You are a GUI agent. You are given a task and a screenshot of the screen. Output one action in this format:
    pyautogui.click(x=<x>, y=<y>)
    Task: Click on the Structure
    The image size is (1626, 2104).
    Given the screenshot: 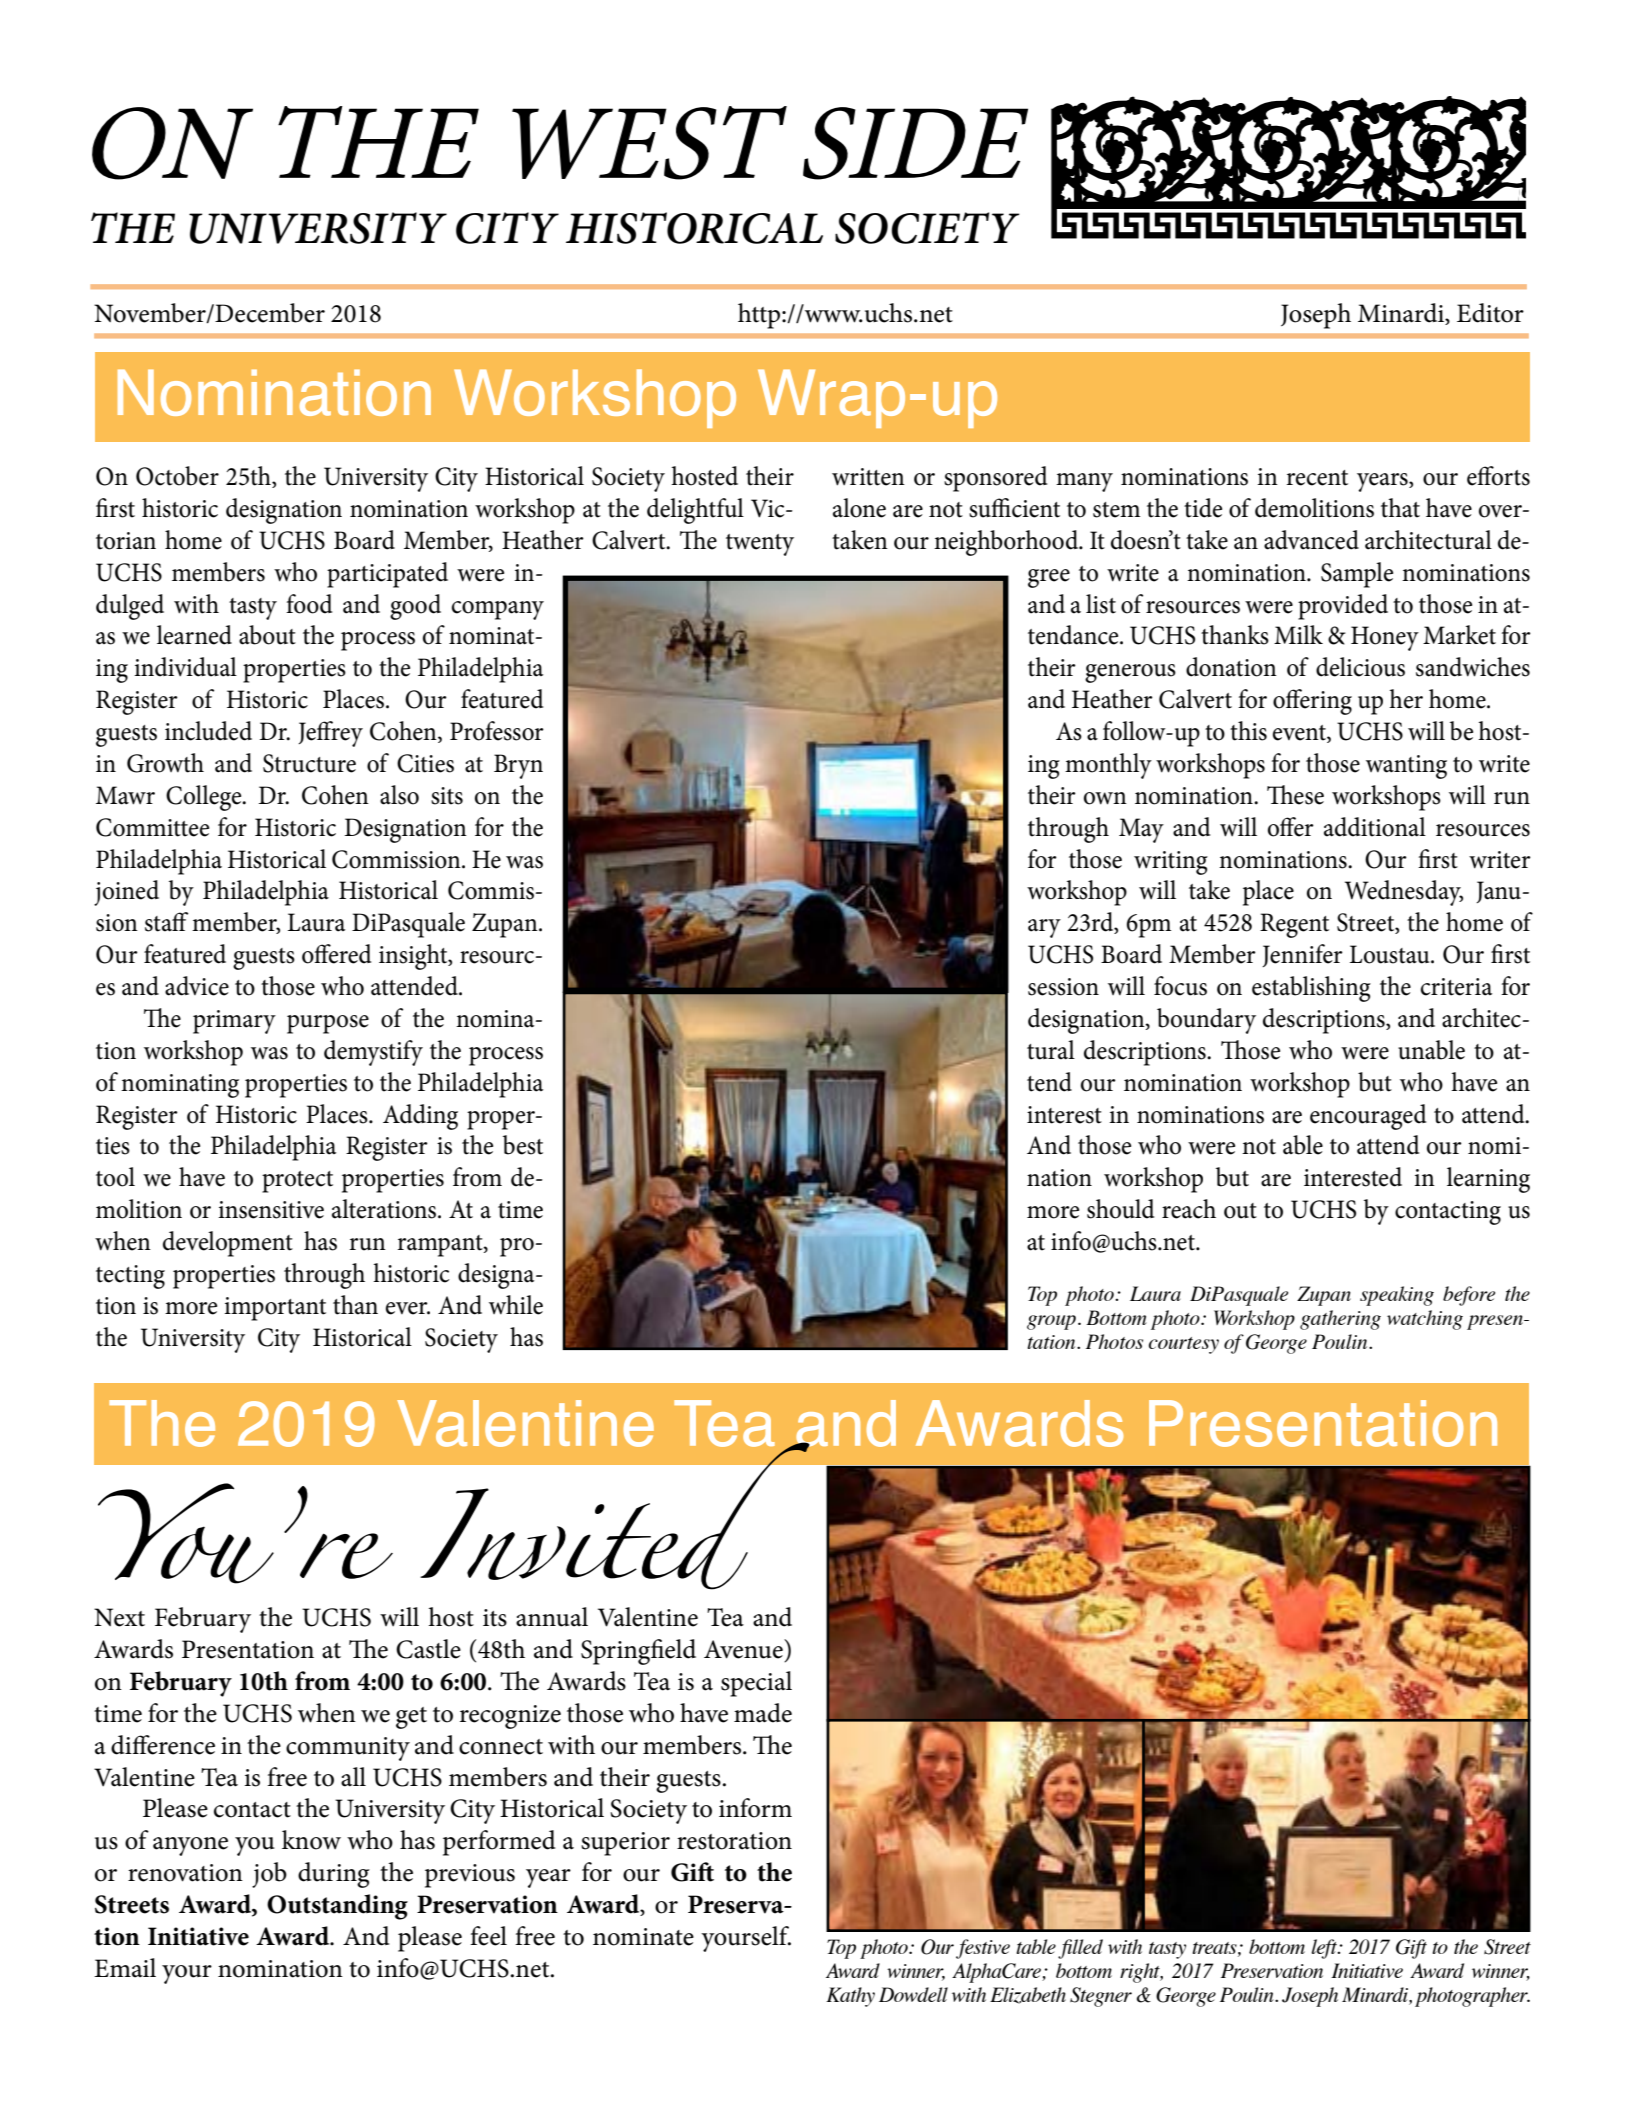 What is the action you would take?
    pyautogui.click(x=309, y=763)
